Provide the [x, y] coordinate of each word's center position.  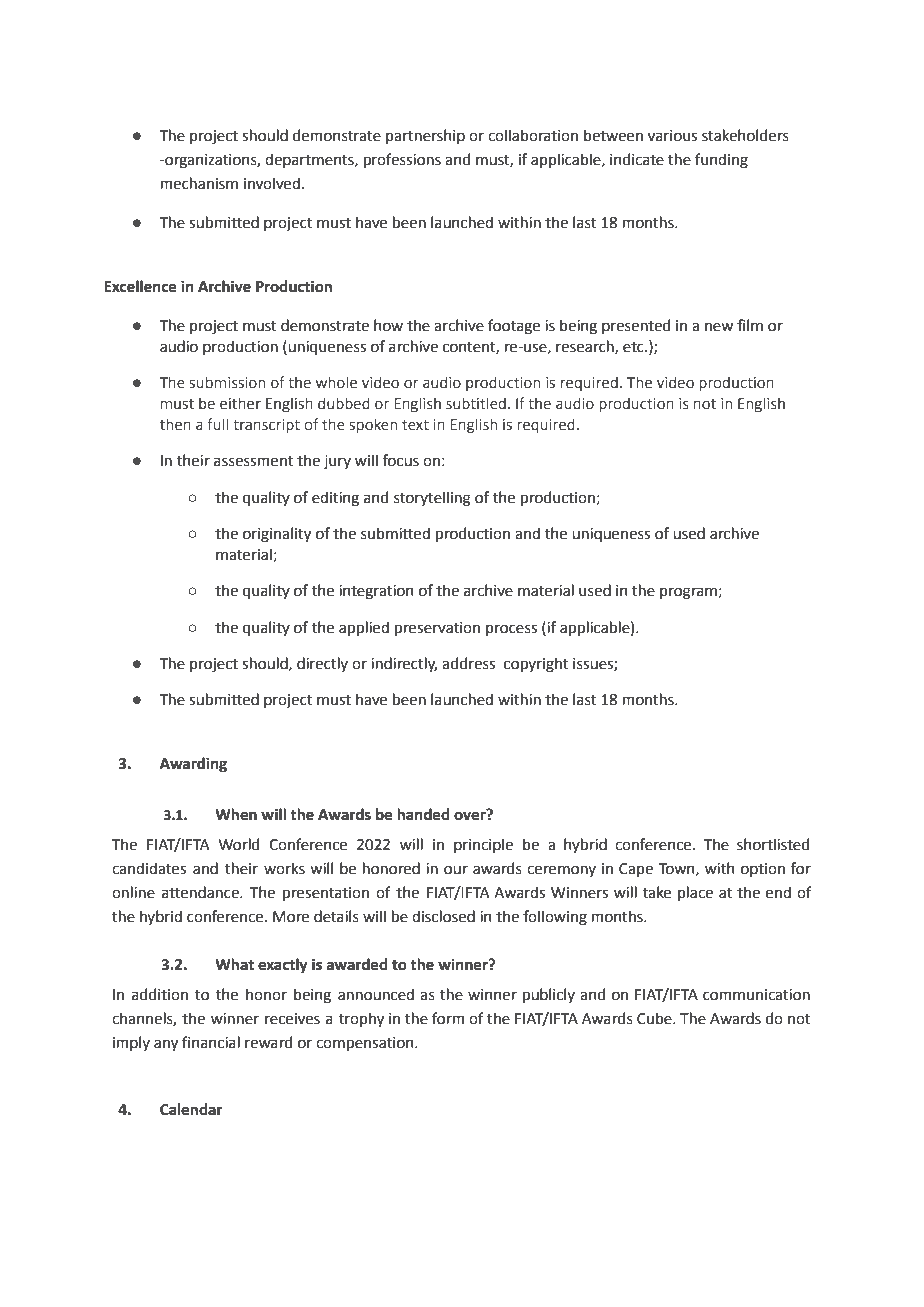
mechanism [199, 183]
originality [277, 535]
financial [211, 1042]
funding [721, 161]
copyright [536, 665]
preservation [437, 629]
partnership [425, 136]
